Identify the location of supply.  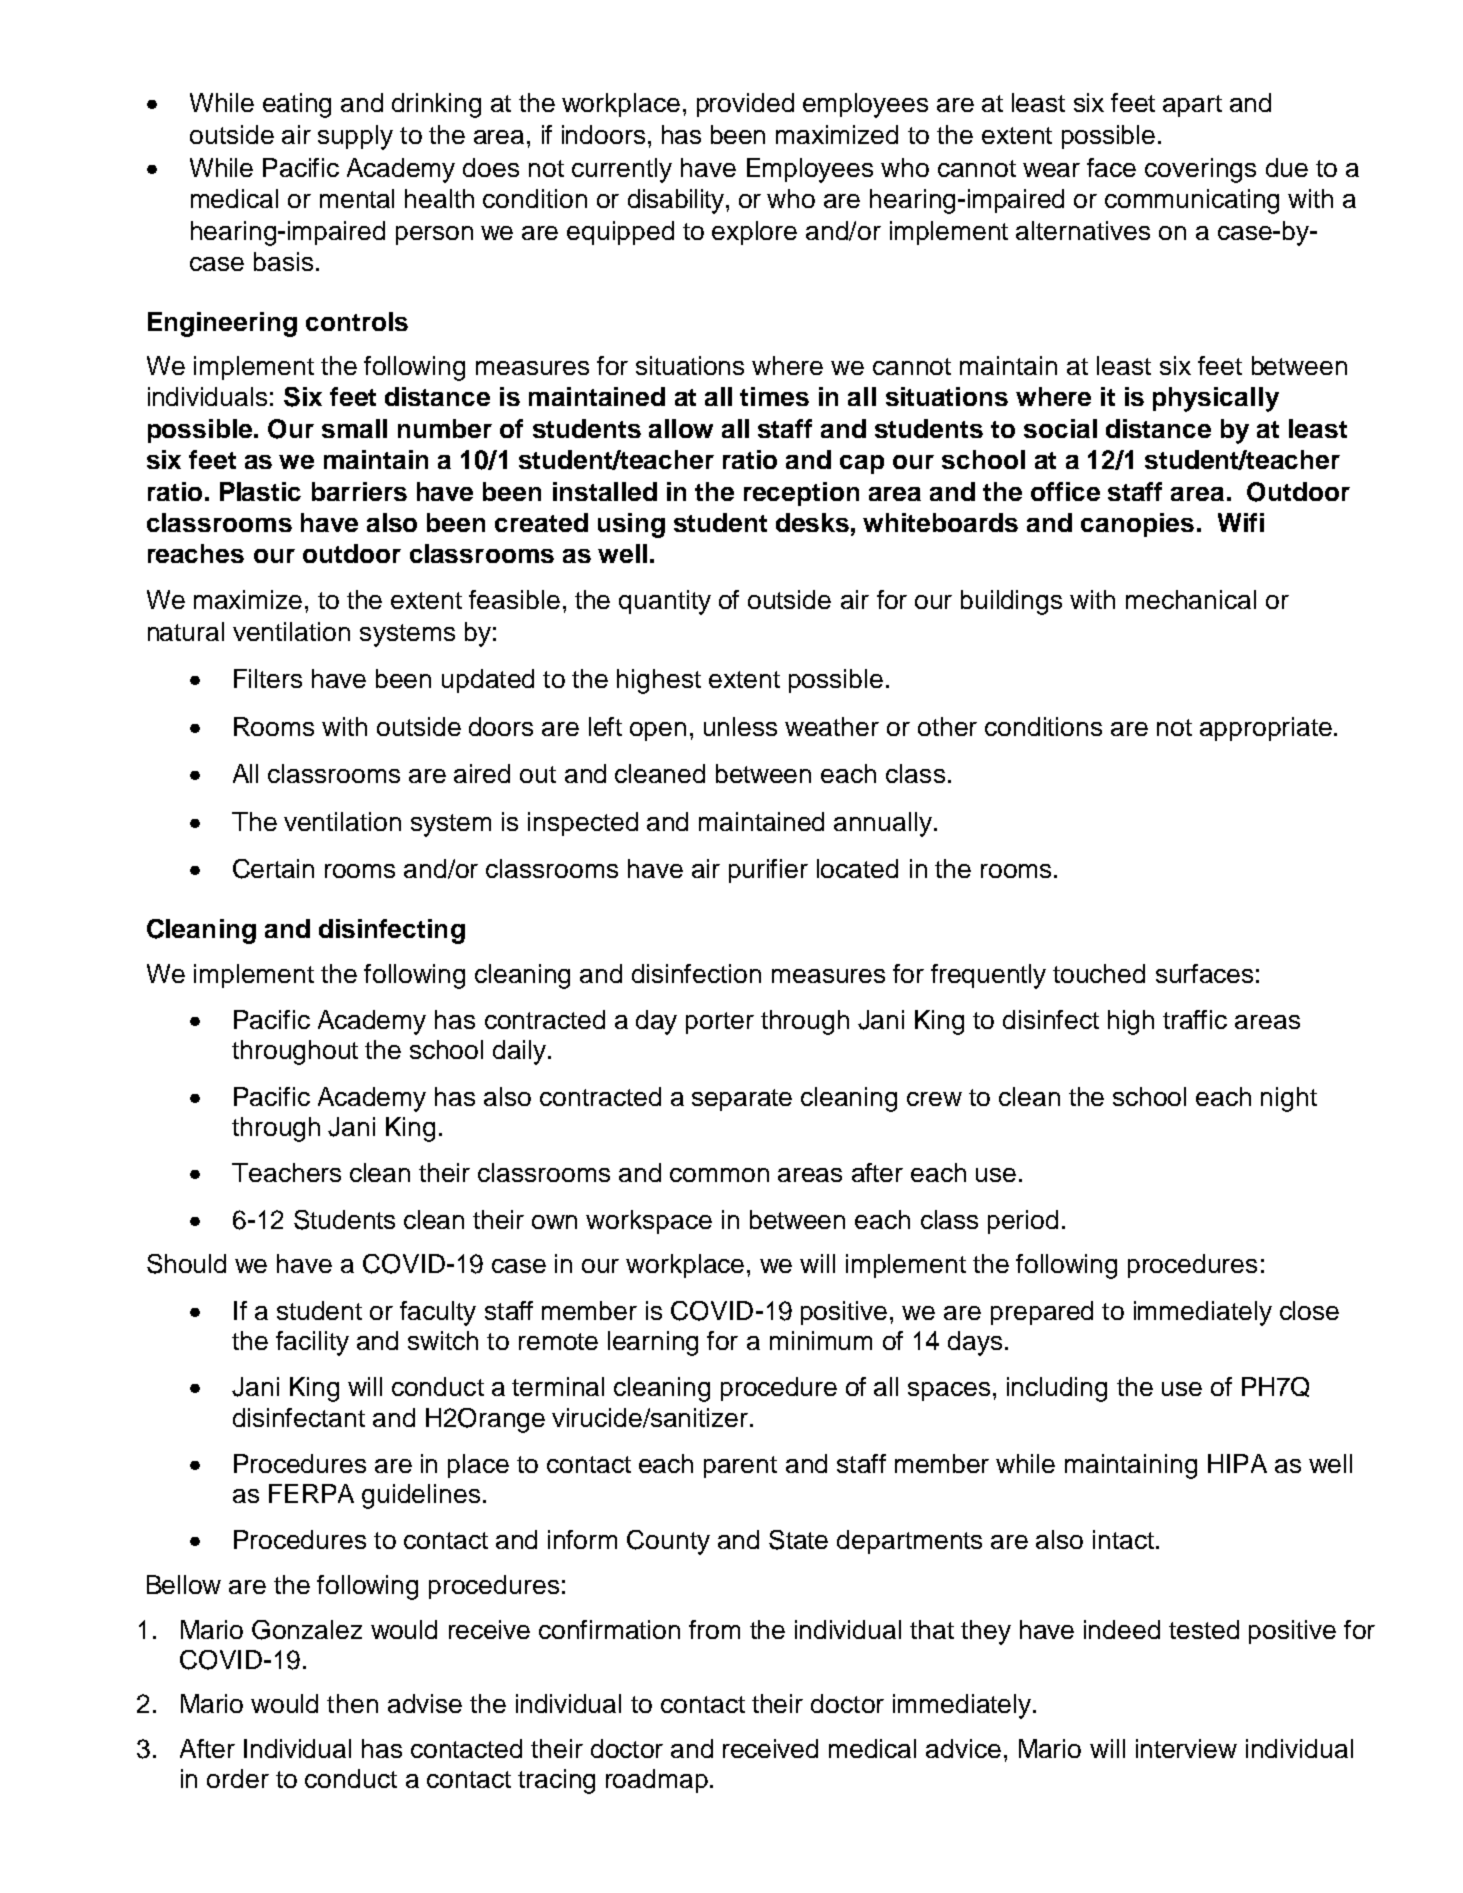
(355, 137).
